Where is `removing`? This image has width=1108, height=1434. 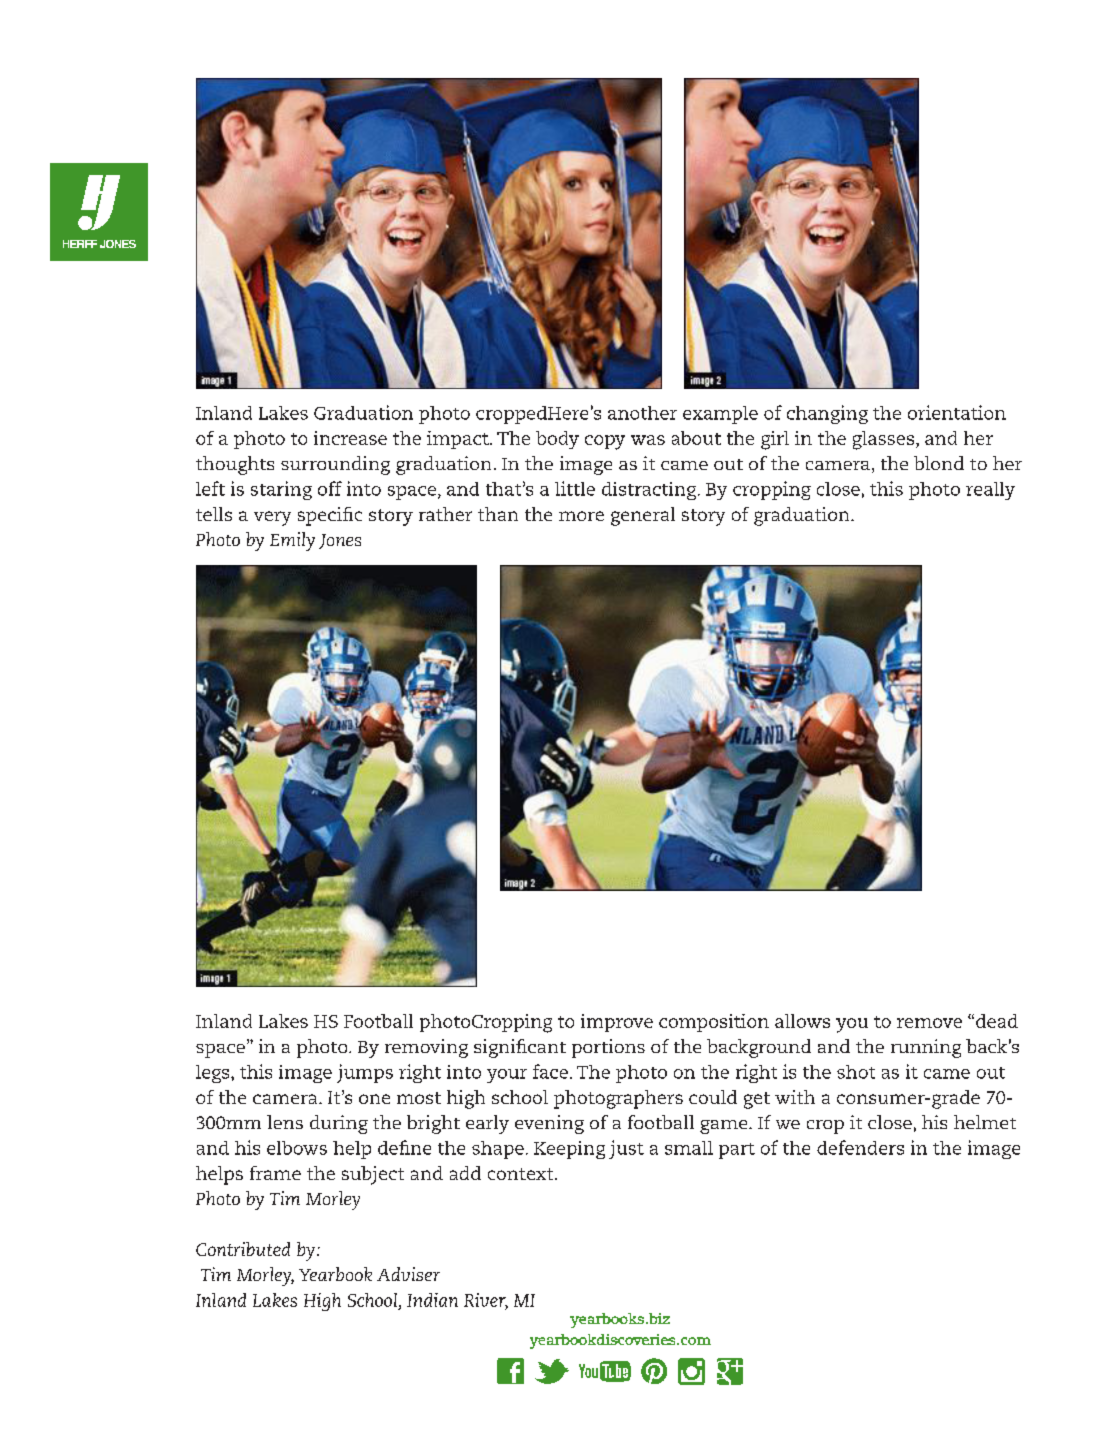
removing is located at coordinates (426, 1048).
